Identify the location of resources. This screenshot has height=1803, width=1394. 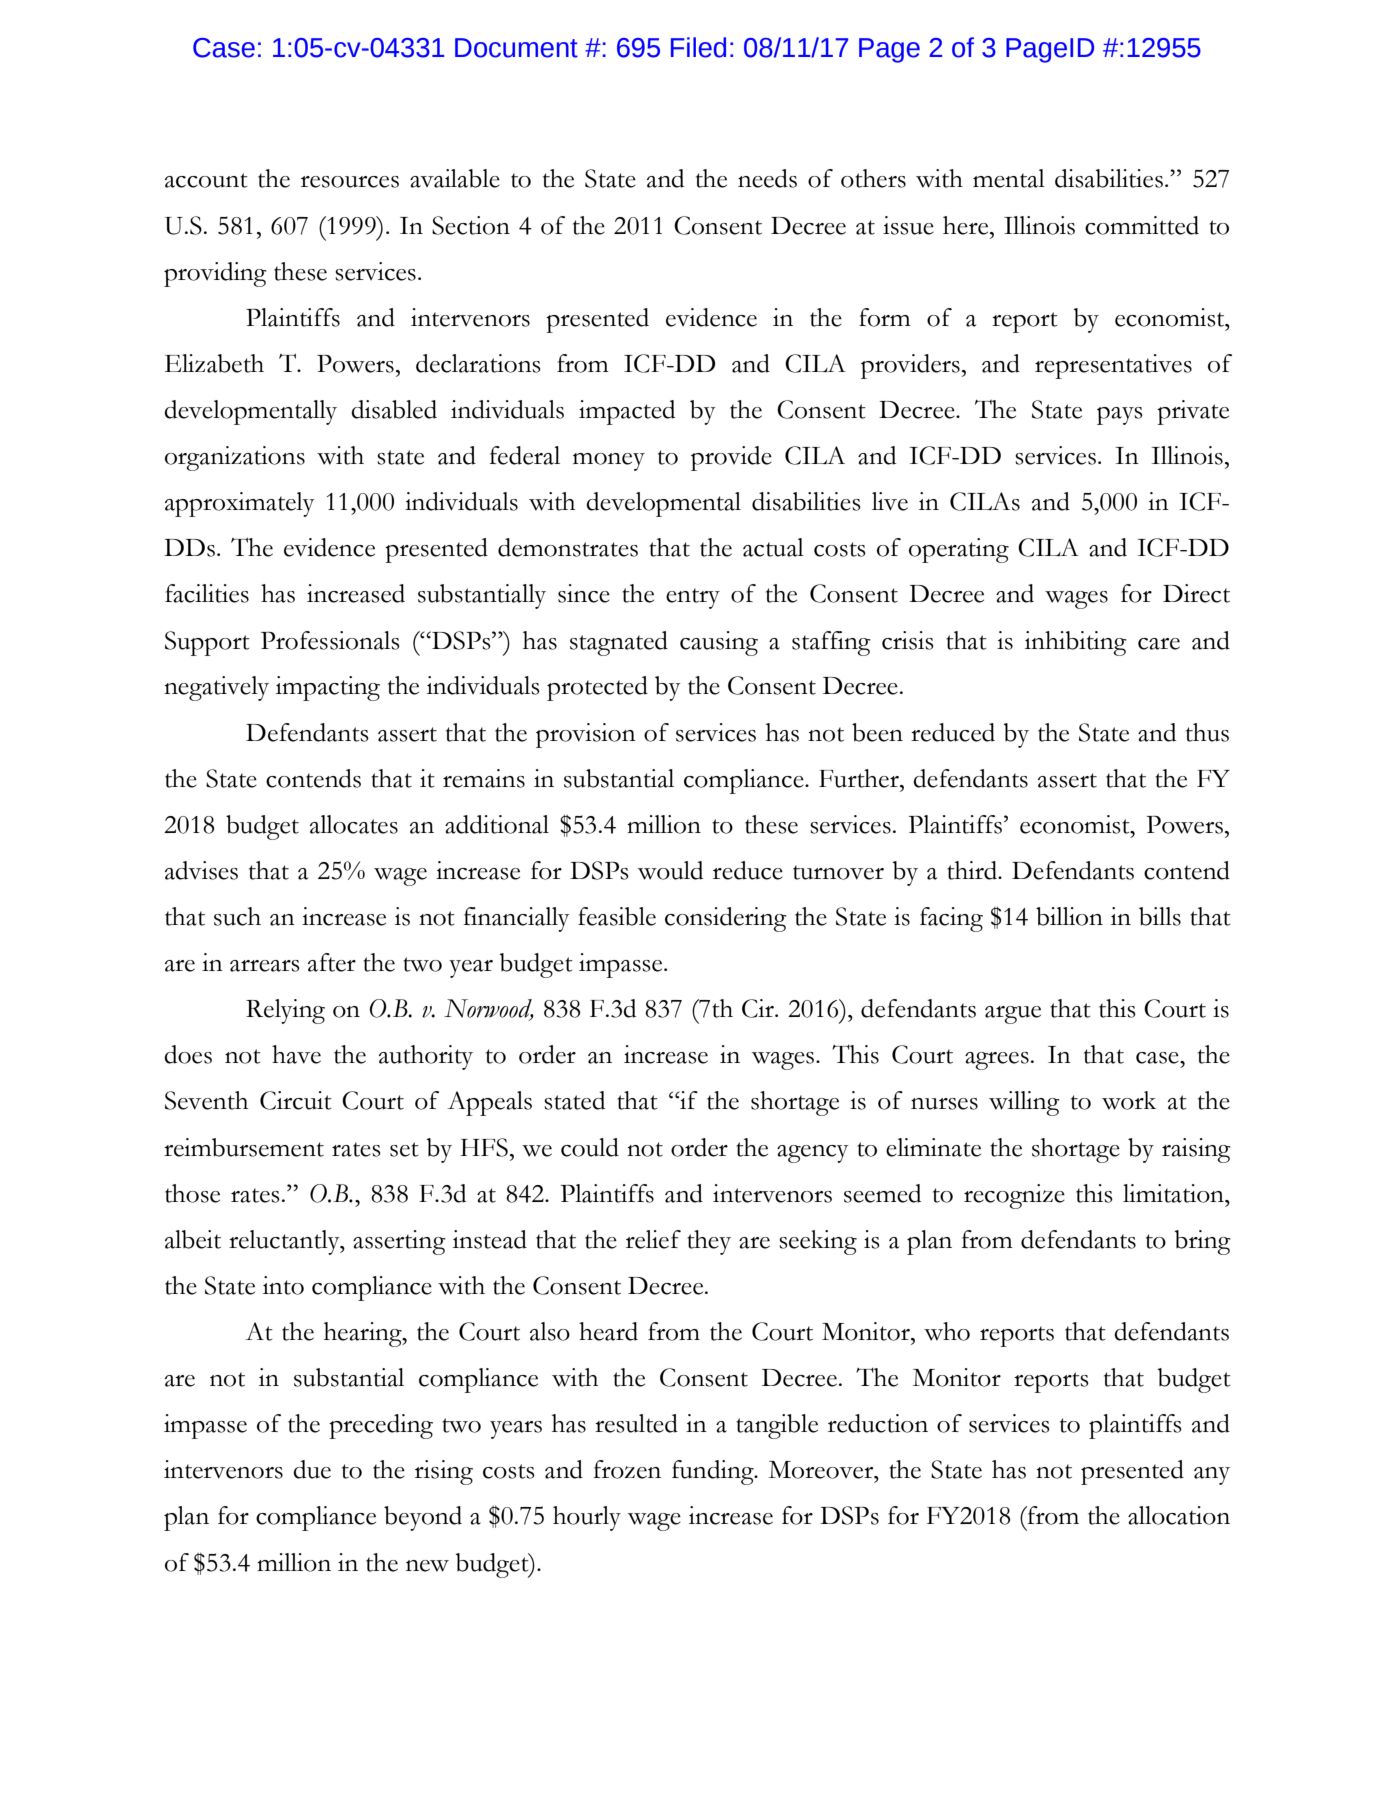
(350, 182).
